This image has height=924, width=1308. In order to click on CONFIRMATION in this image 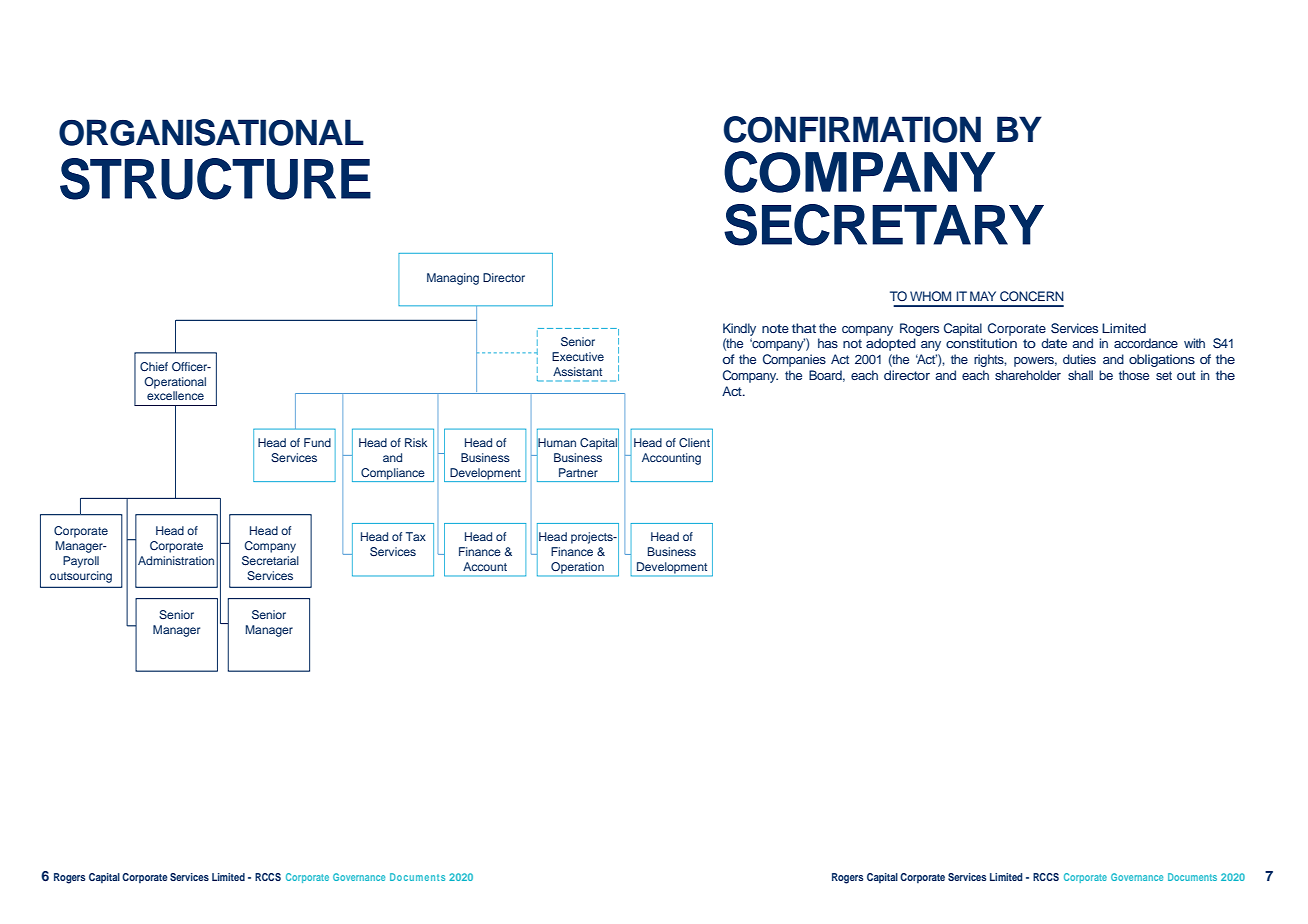, I will do `click(852, 129)`.
